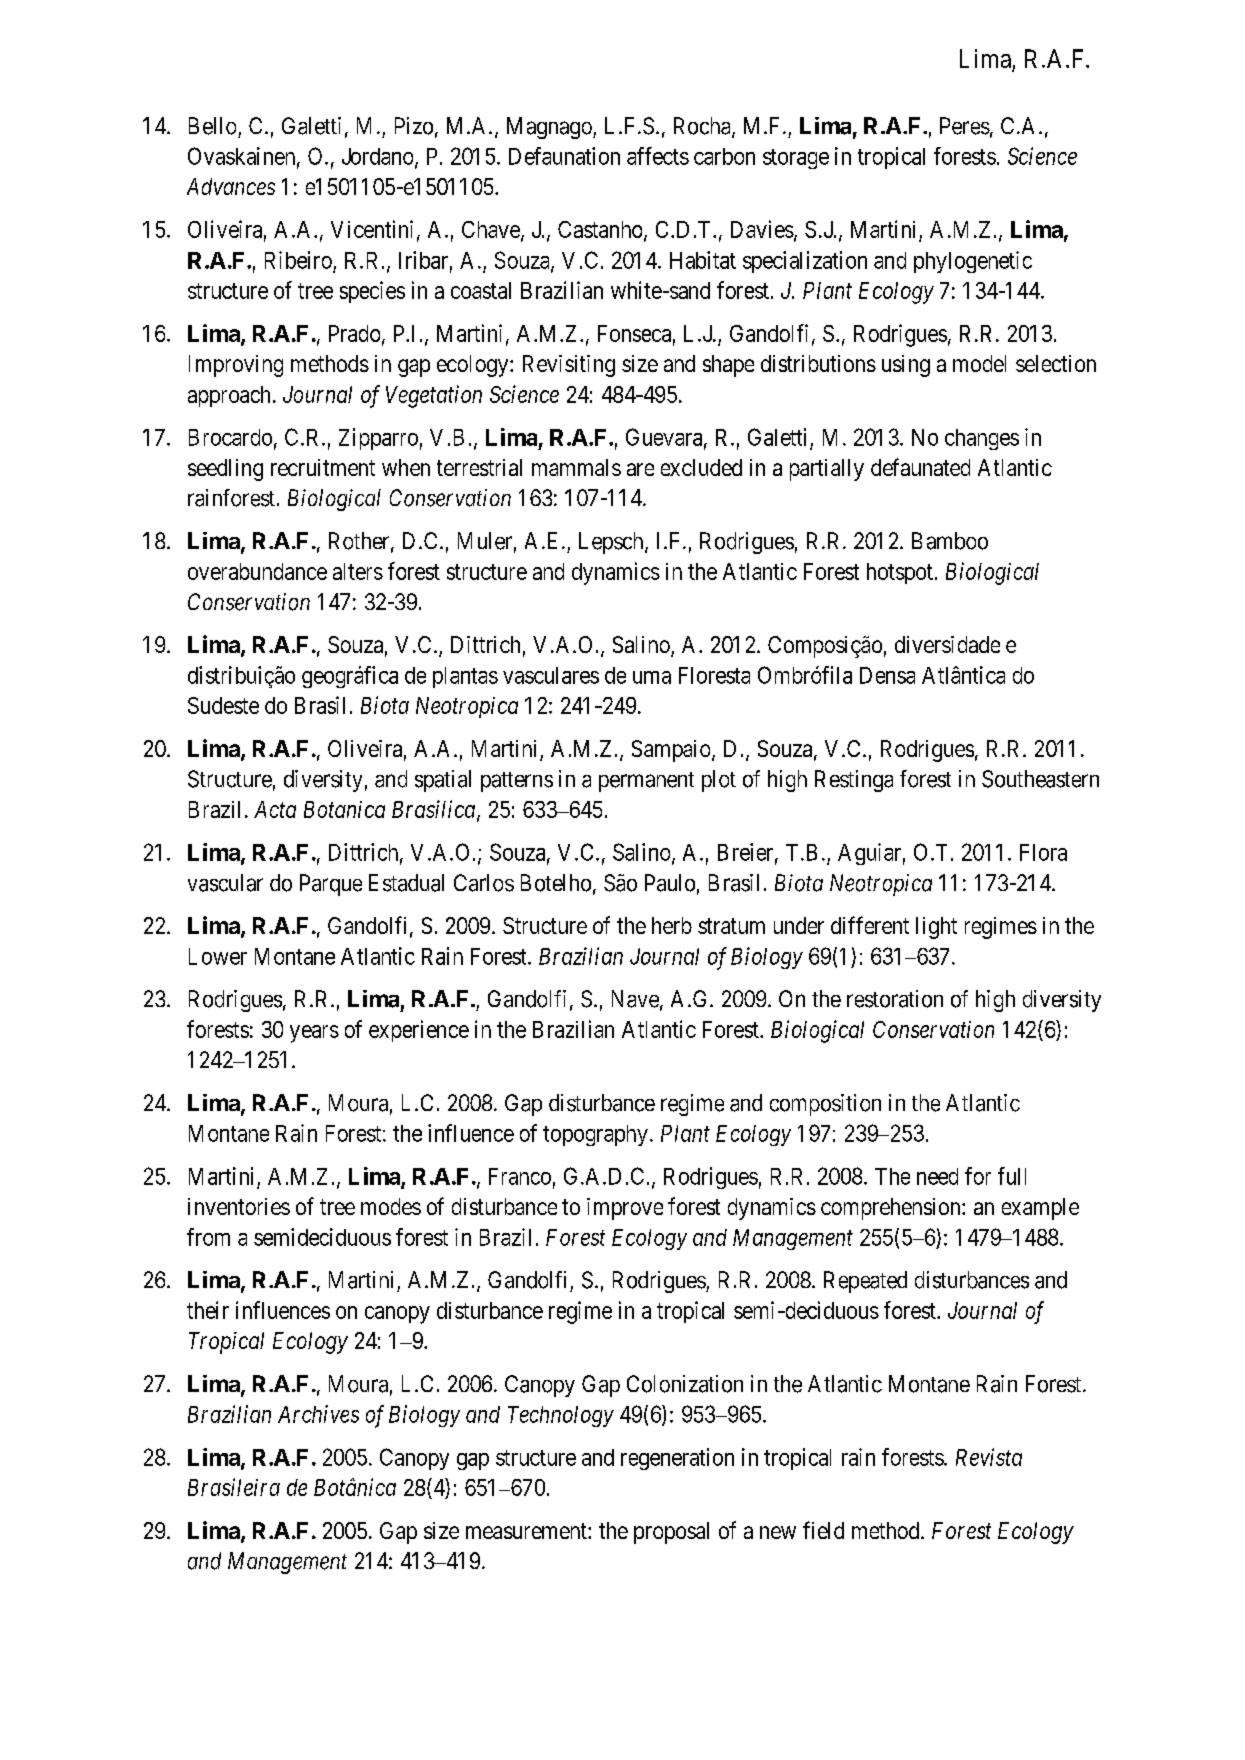 This document has height=1760, width=1245. What do you see at coordinates (982, 439) in the document?
I see `changes` at bounding box center [982, 439].
